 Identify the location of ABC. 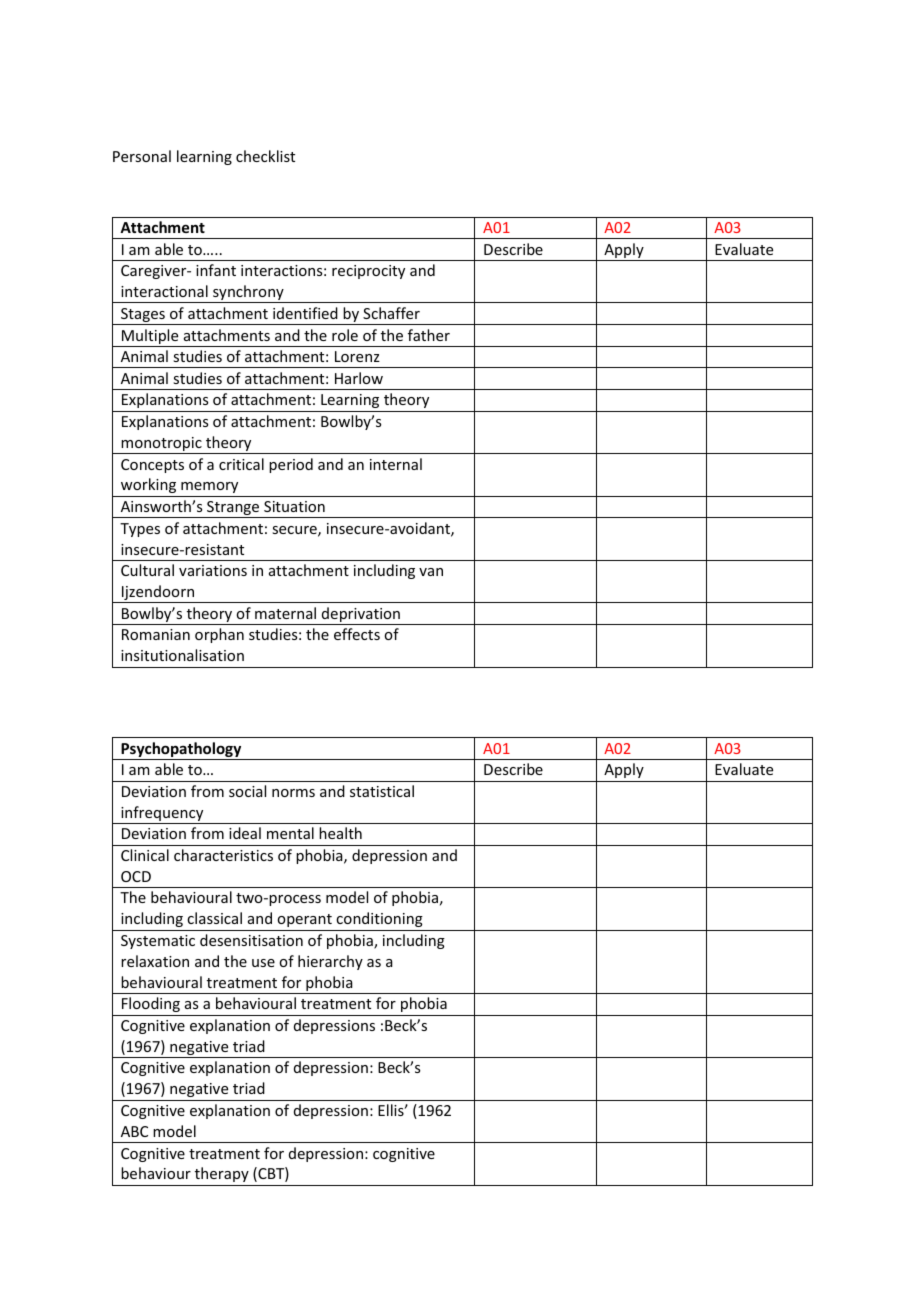
(134, 1131).
